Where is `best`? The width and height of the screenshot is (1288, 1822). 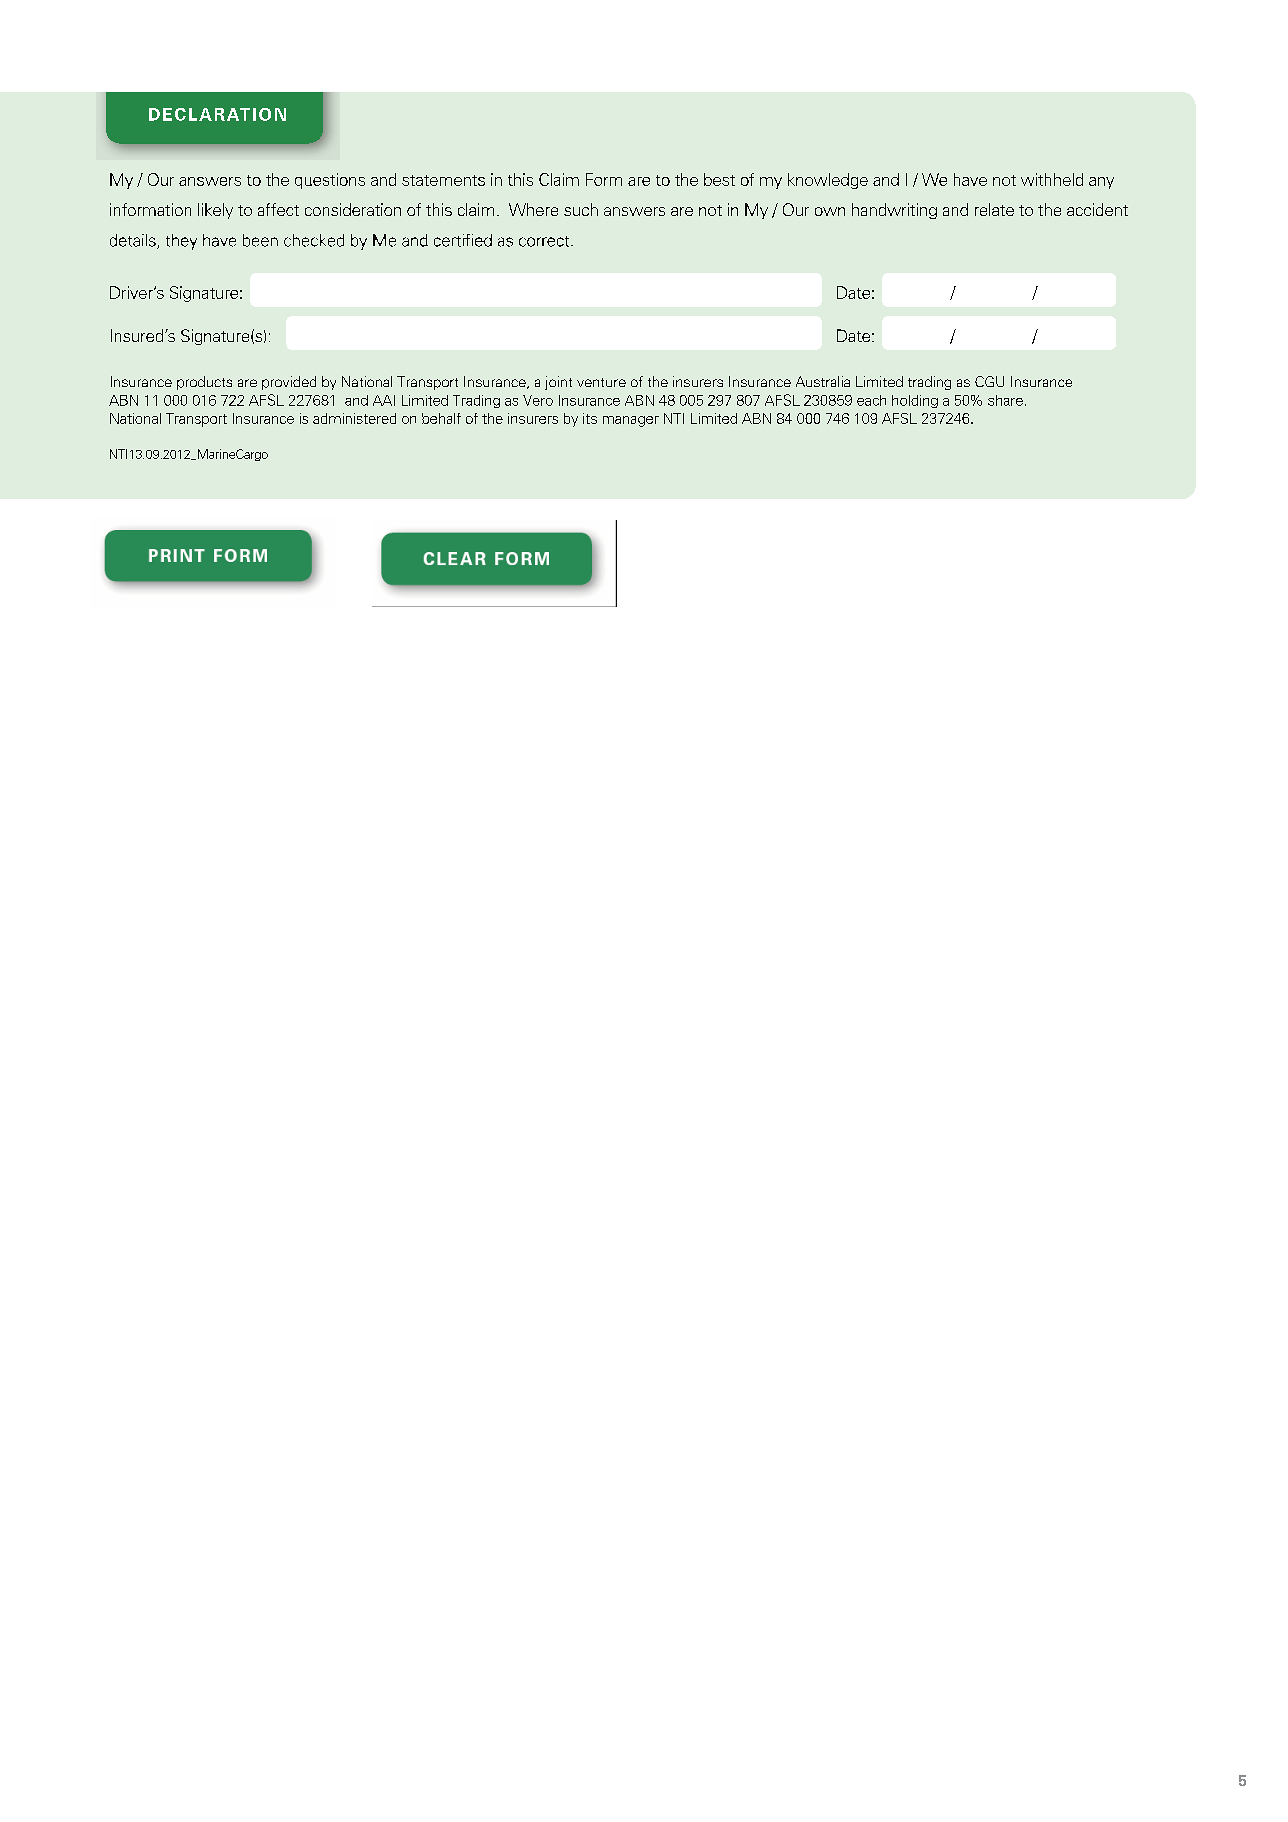
best is located at coordinates (719, 179).
